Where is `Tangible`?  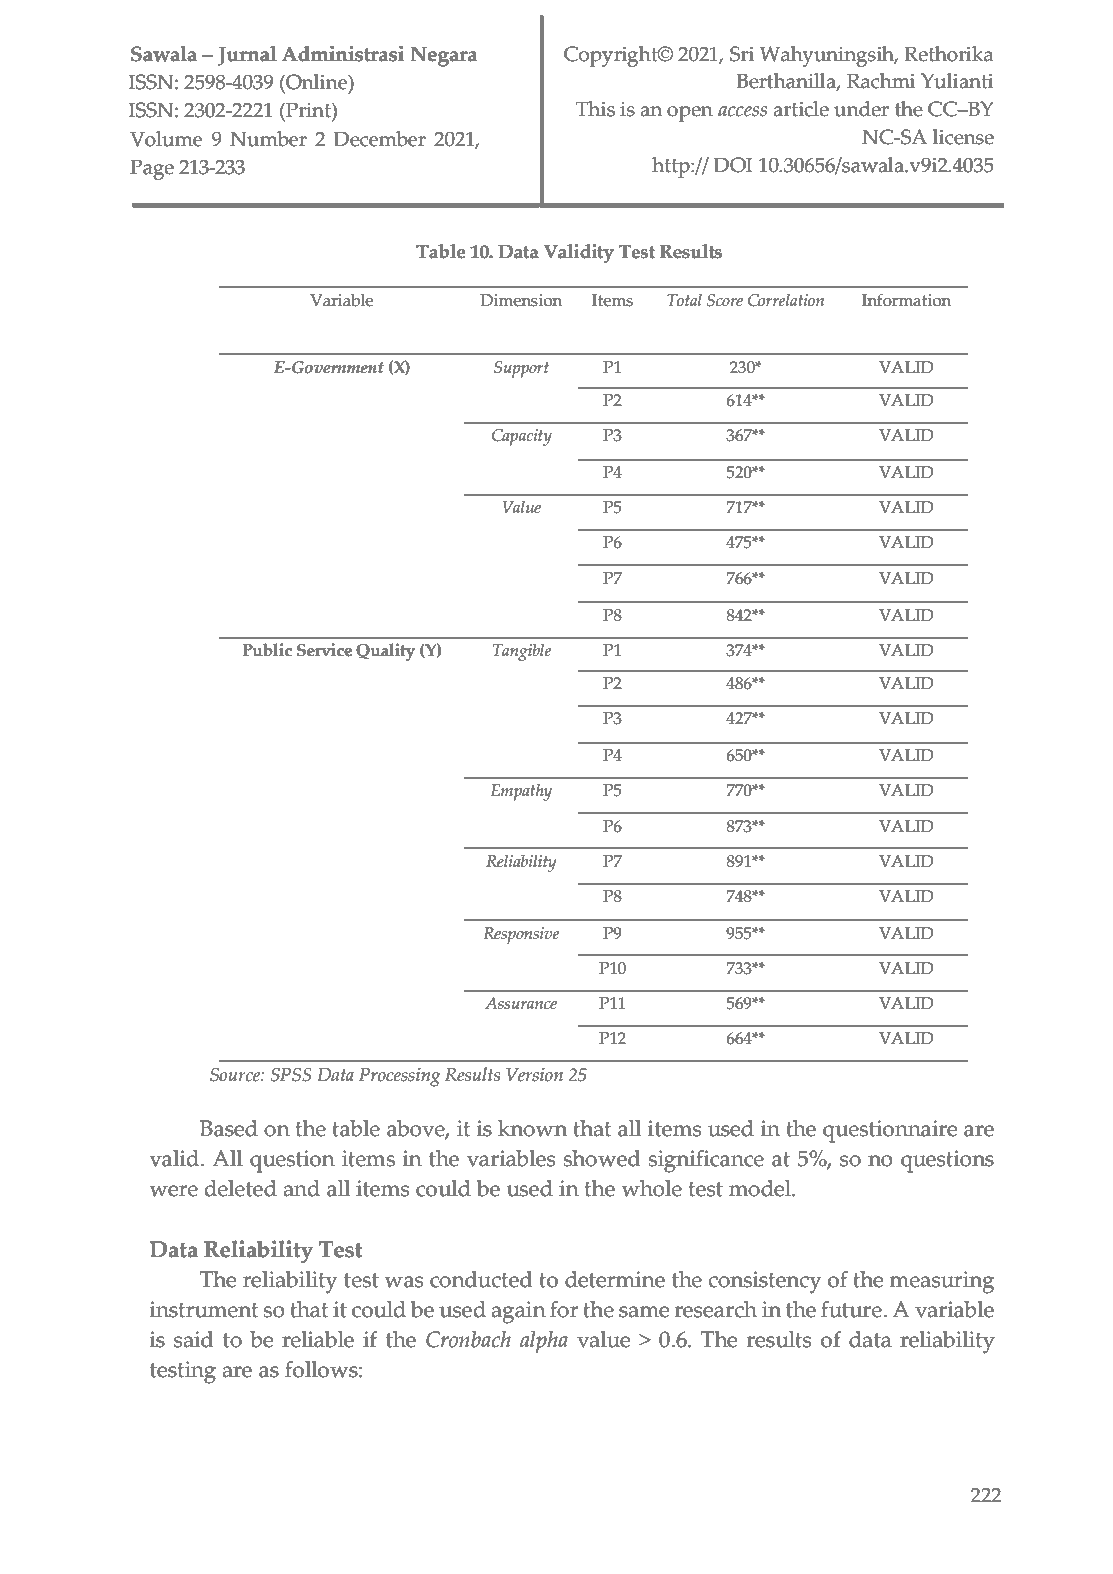 Tangible is located at coordinates (522, 652).
